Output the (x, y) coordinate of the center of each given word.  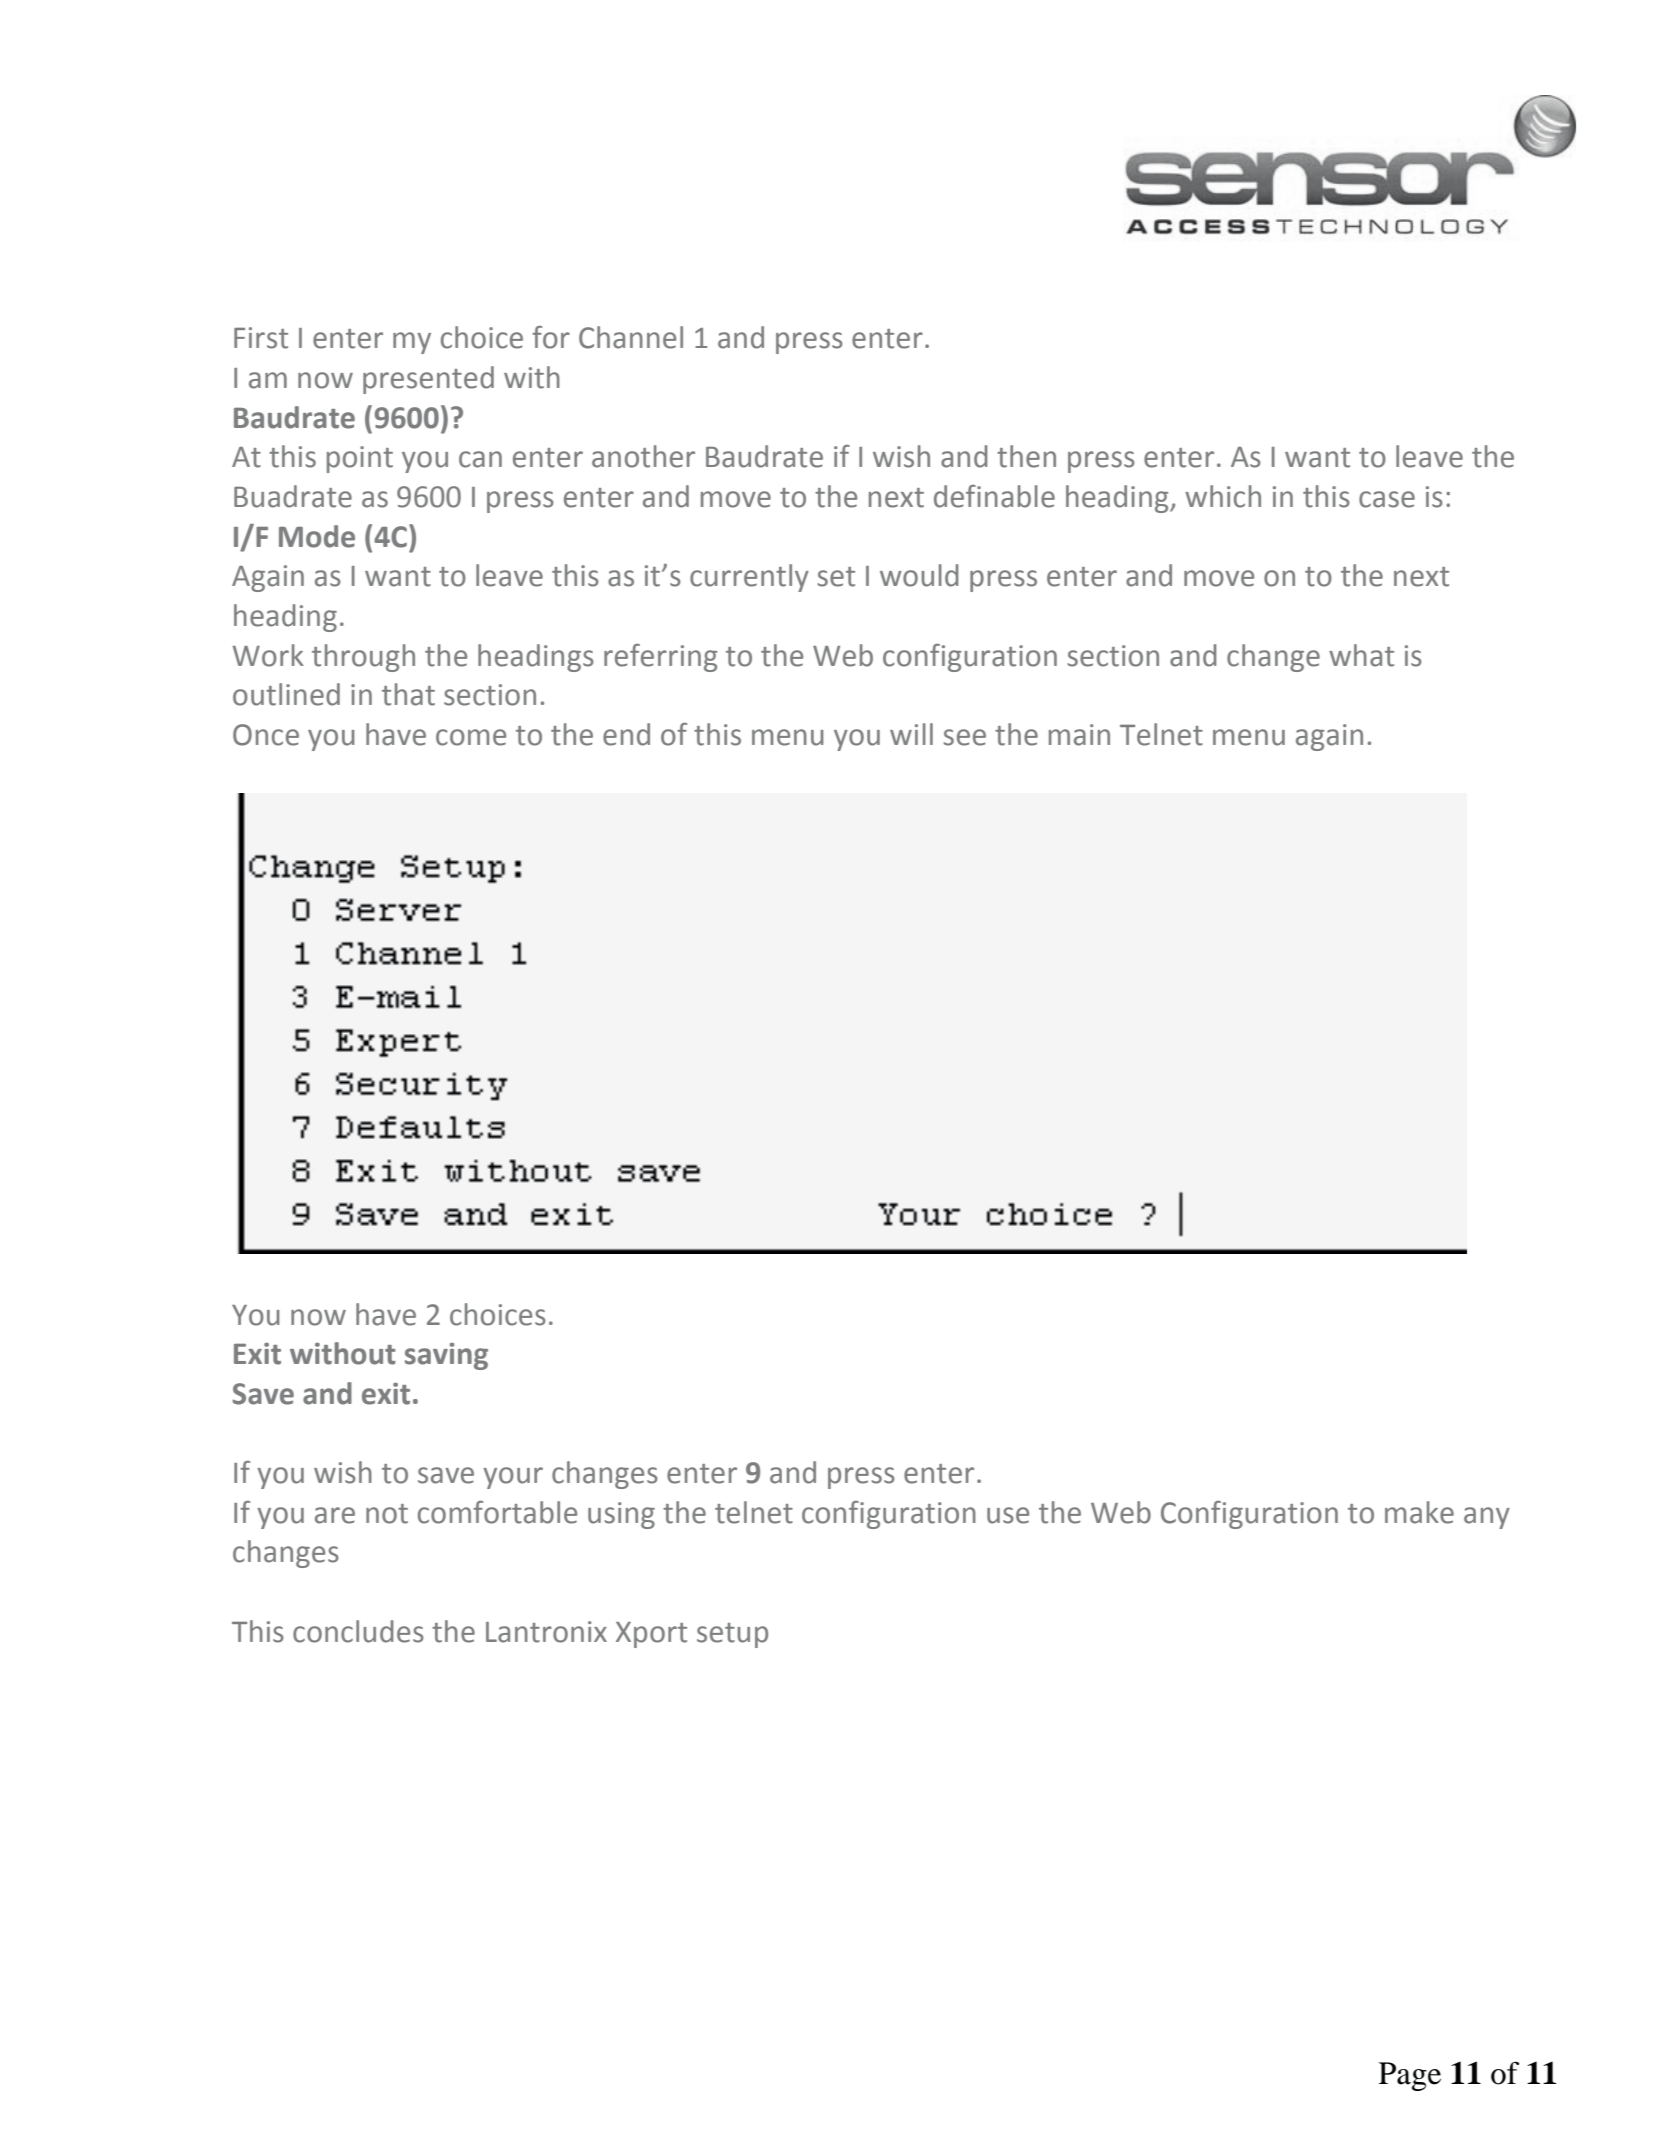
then (1026, 456)
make (1419, 1512)
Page (1410, 2076)
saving (446, 1356)
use (1008, 1515)
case (1387, 499)
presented (428, 380)
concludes (358, 1631)
